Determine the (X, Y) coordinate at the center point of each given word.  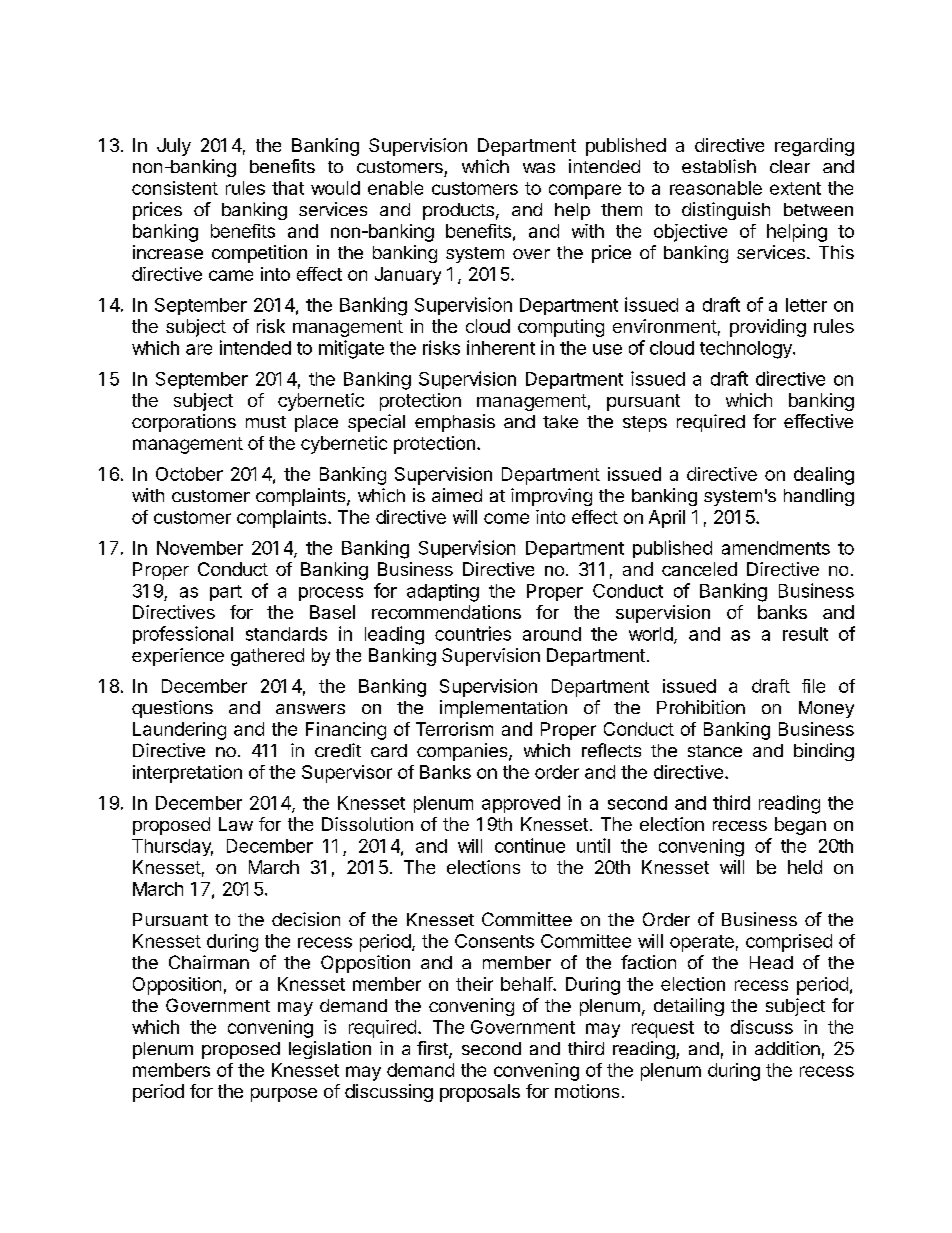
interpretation (187, 774)
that (288, 188)
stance (715, 751)
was (539, 168)
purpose (284, 1095)
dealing (824, 476)
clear (790, 166)
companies (463, 752)
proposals (480, 1093)
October (189, 474)
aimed (457, 495)
